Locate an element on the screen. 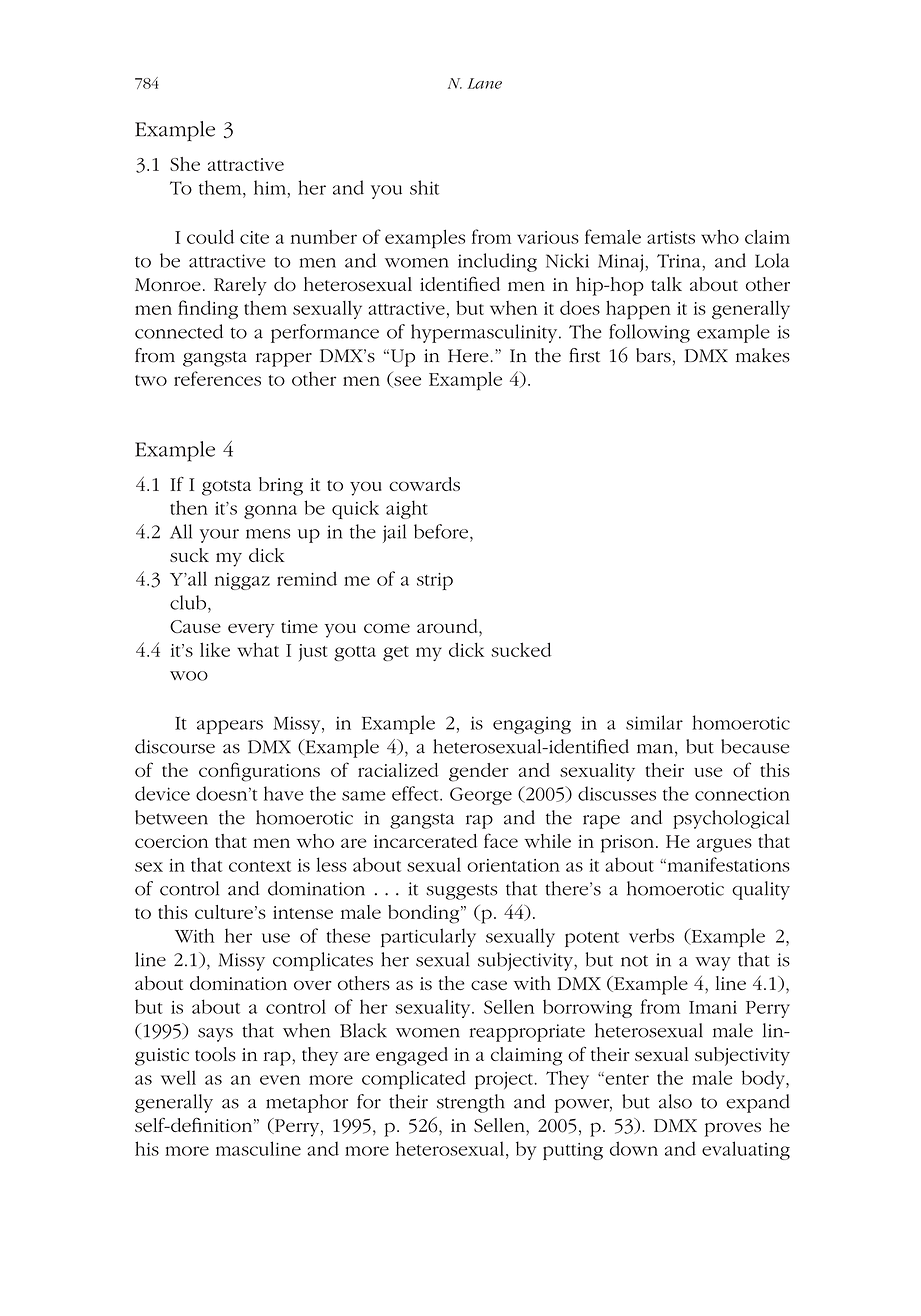  every is located at coordinates (251, 631).
